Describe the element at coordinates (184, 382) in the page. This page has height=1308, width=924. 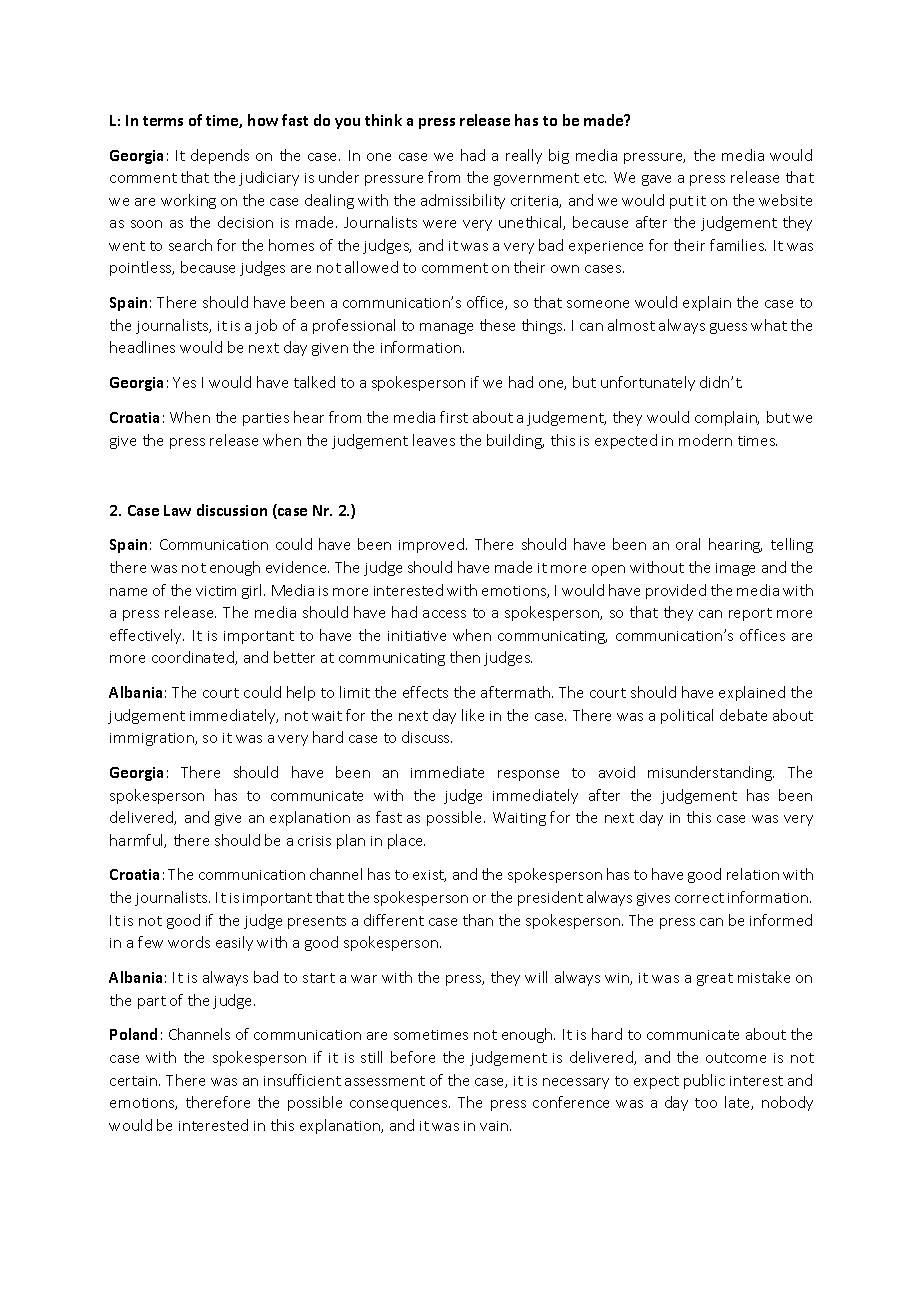
I see `Yes` at that location.
